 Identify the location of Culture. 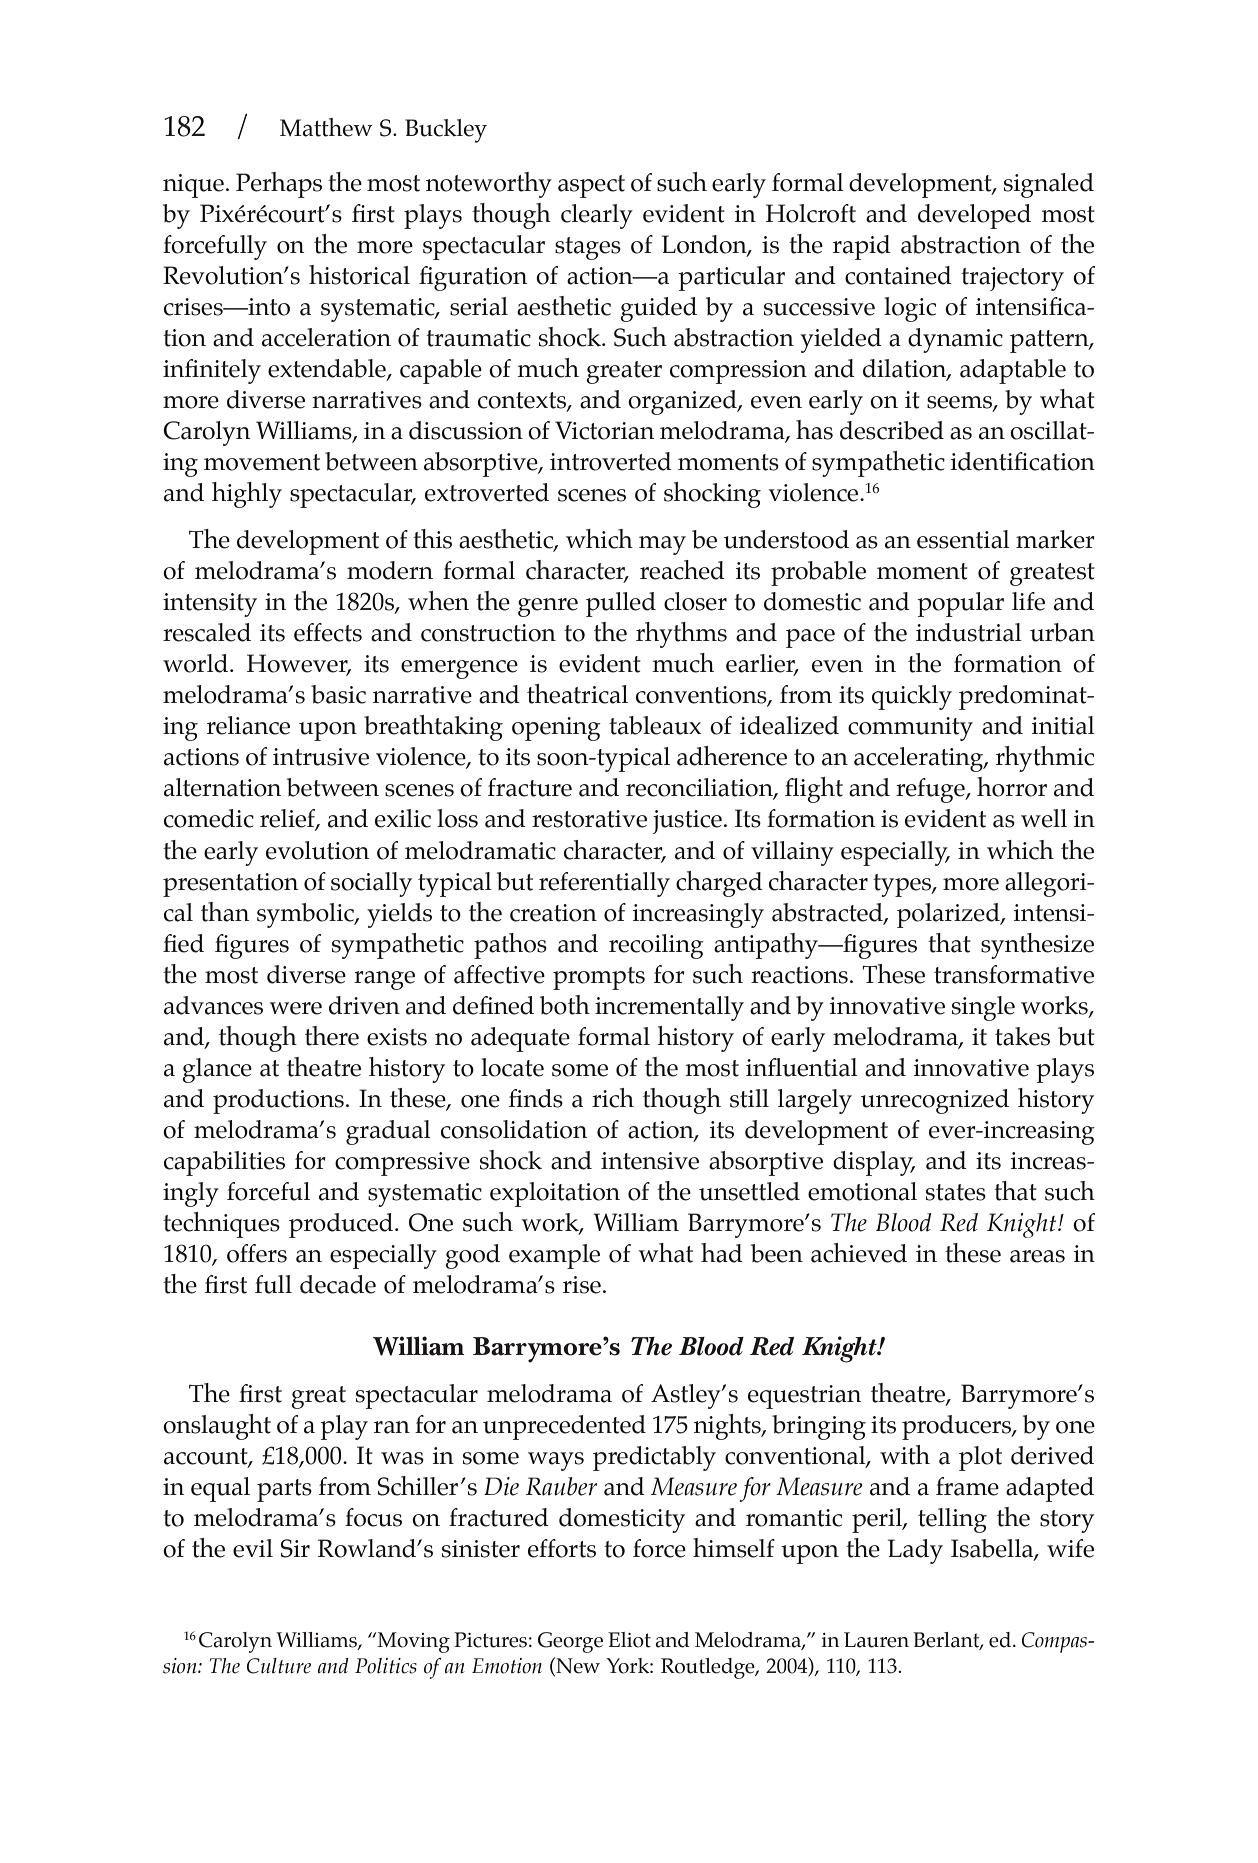
(279, 1666).
